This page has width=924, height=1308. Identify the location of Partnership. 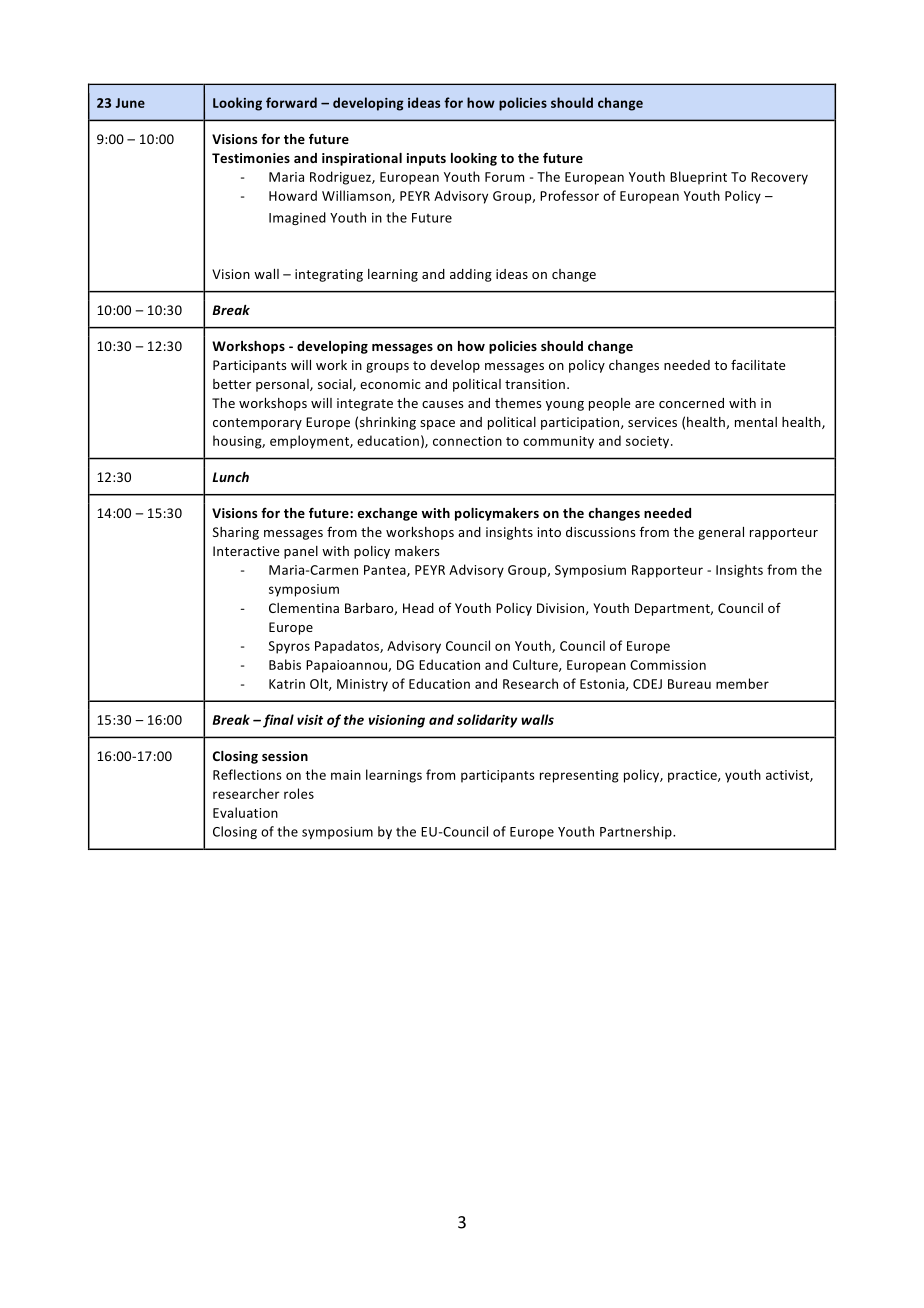
(637, 832).
